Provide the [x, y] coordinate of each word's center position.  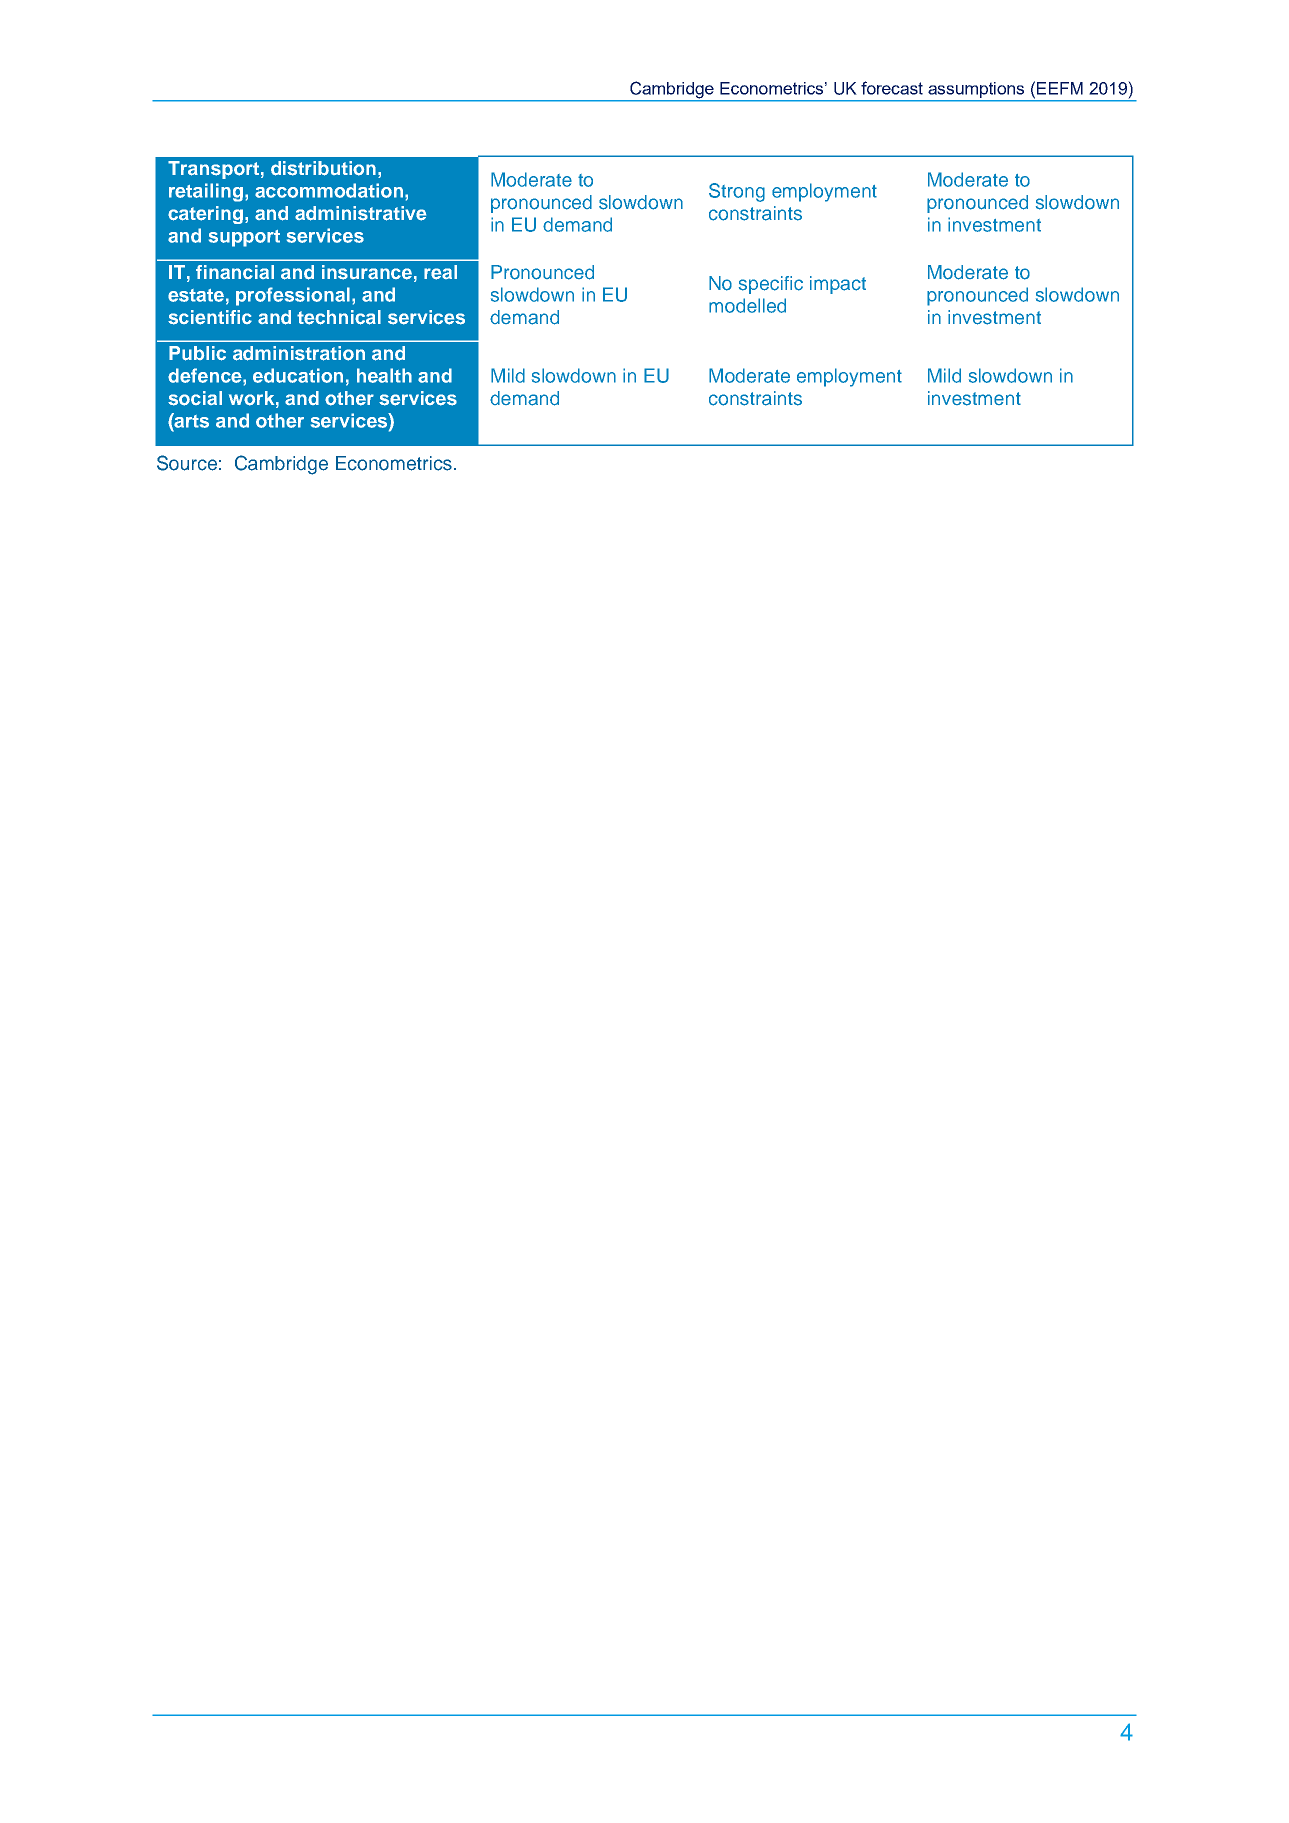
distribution [323, 168]
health [384, 375]
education [298, 375]
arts [191, 420]
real [440, 272]
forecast [892, 88]
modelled [747, 305]
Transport [213, 170]
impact [838, 285]
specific [771, 285]
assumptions [976, 90]
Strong [737, 192]
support [244, 238]
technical [339, 317]
